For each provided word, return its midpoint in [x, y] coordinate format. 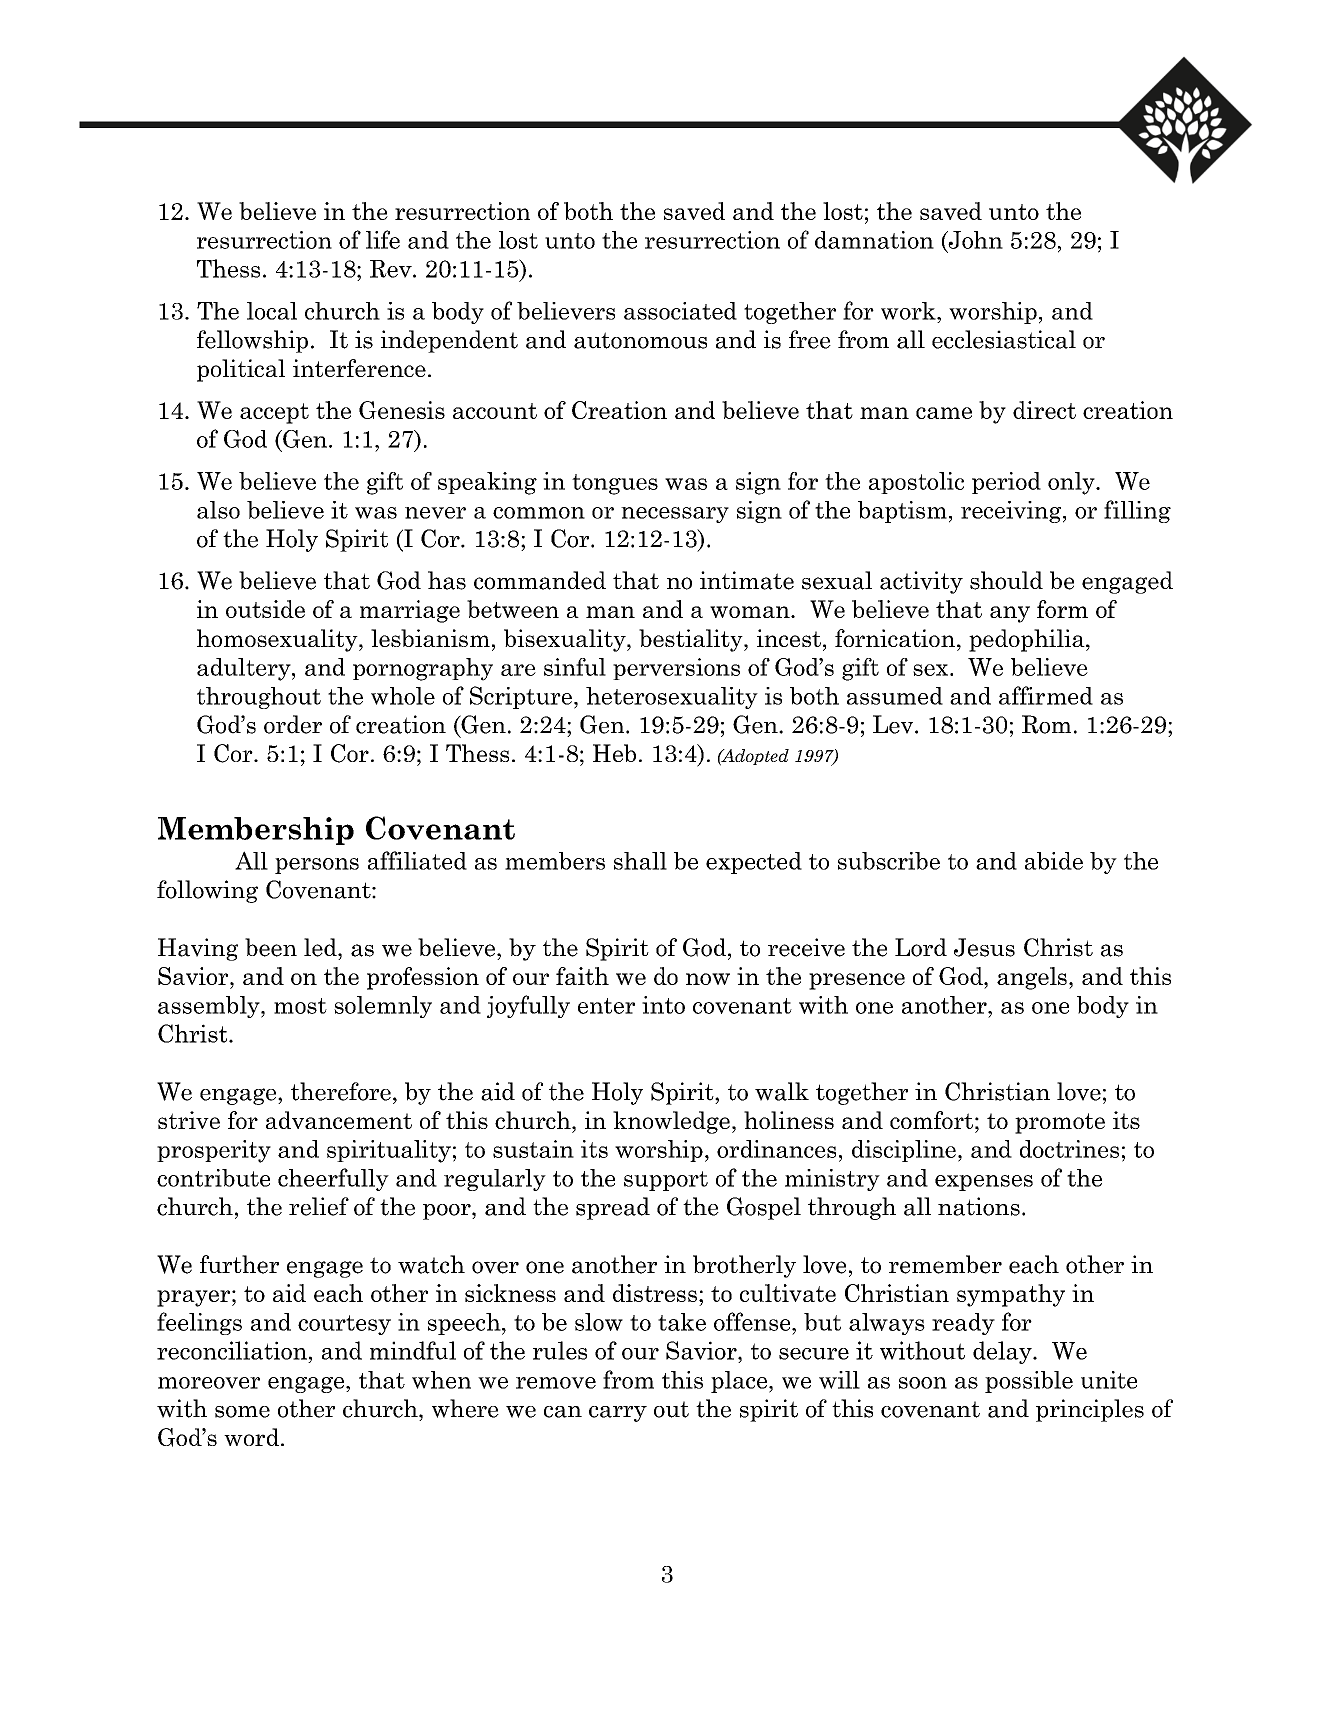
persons [317, 866]
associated [680, 311]
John [974, 241]
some [242, 1412]
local [272, 311]
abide [1054, 861]
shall [640, 861]
